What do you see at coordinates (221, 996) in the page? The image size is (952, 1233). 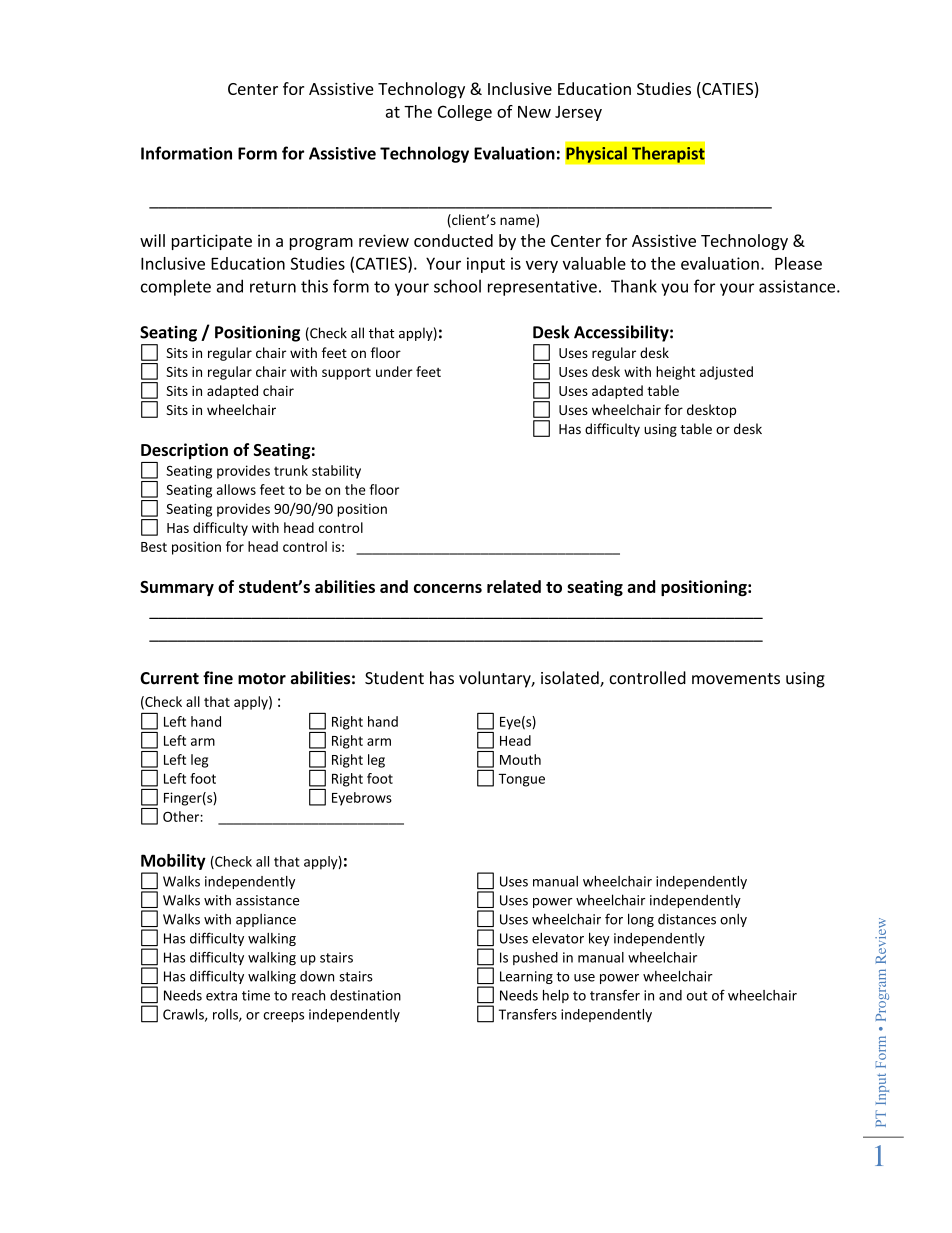 I see `extra` at bounding box center [221, 996].
